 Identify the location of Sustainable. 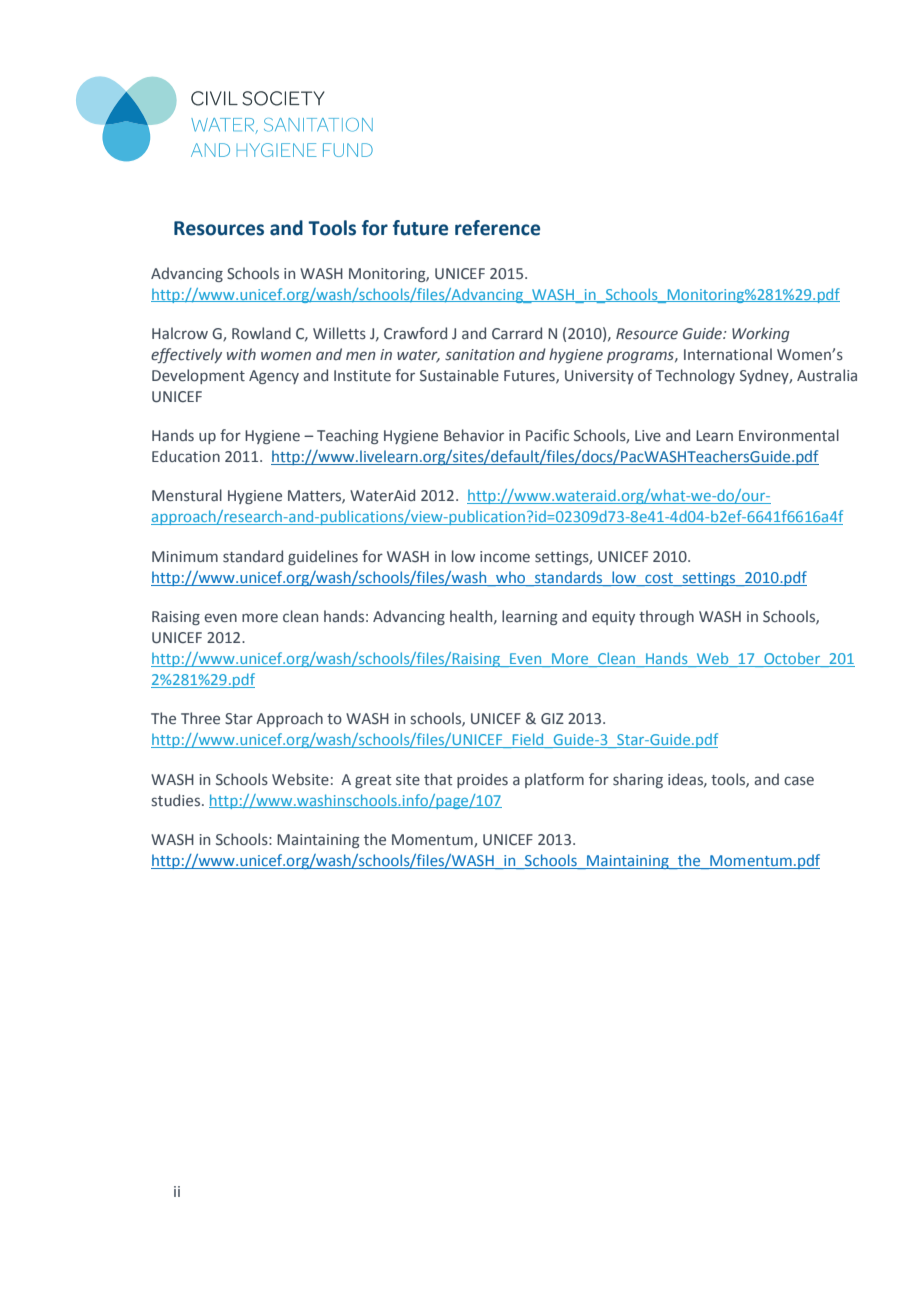
(459, 375).
